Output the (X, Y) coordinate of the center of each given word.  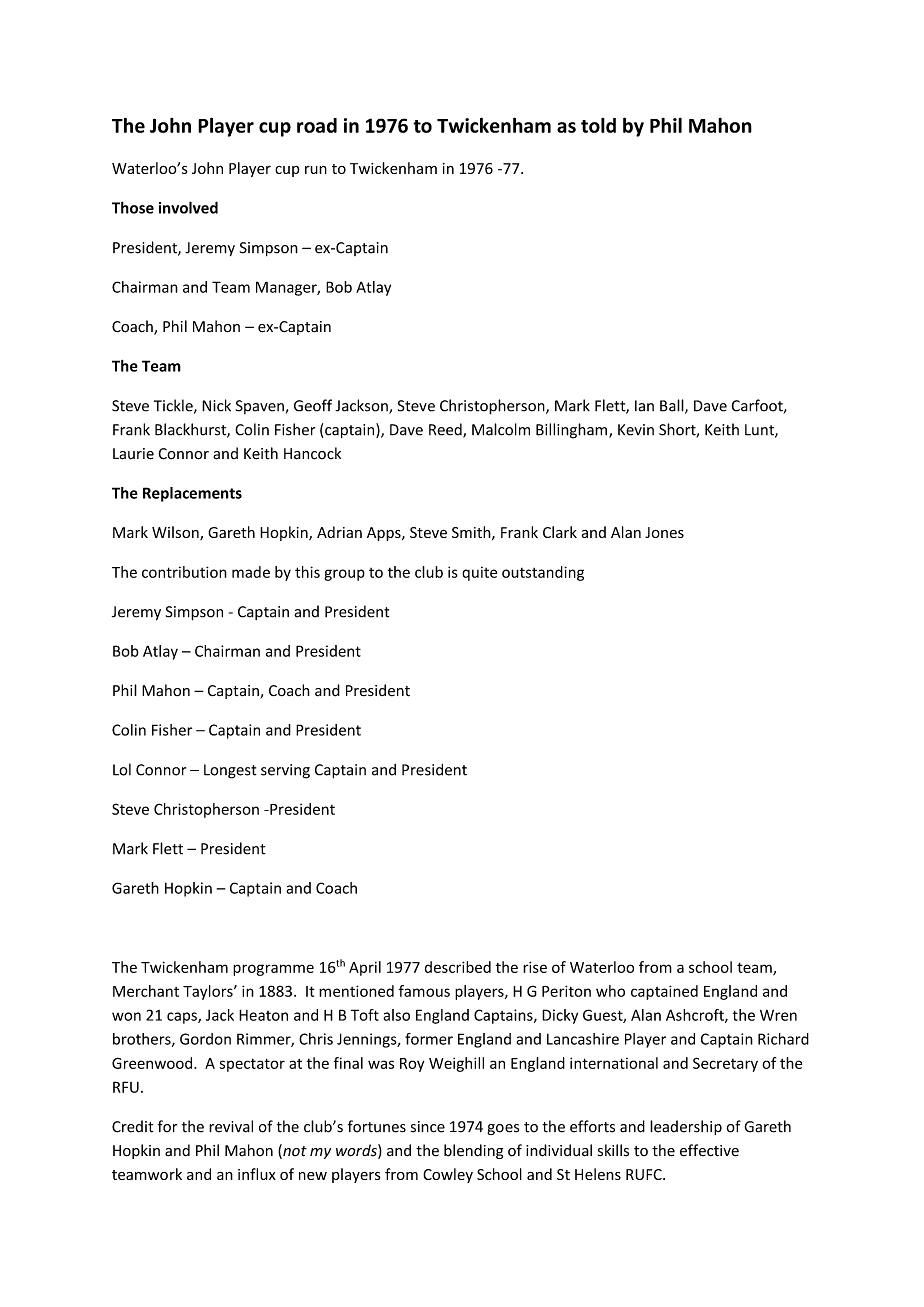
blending (473, 1151)
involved (188, 207)
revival (231, 1126)
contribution (184, 572)
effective (709, 1150)
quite (479, 573)
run (316, 170)
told (598, 125)
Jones (664, 532)
